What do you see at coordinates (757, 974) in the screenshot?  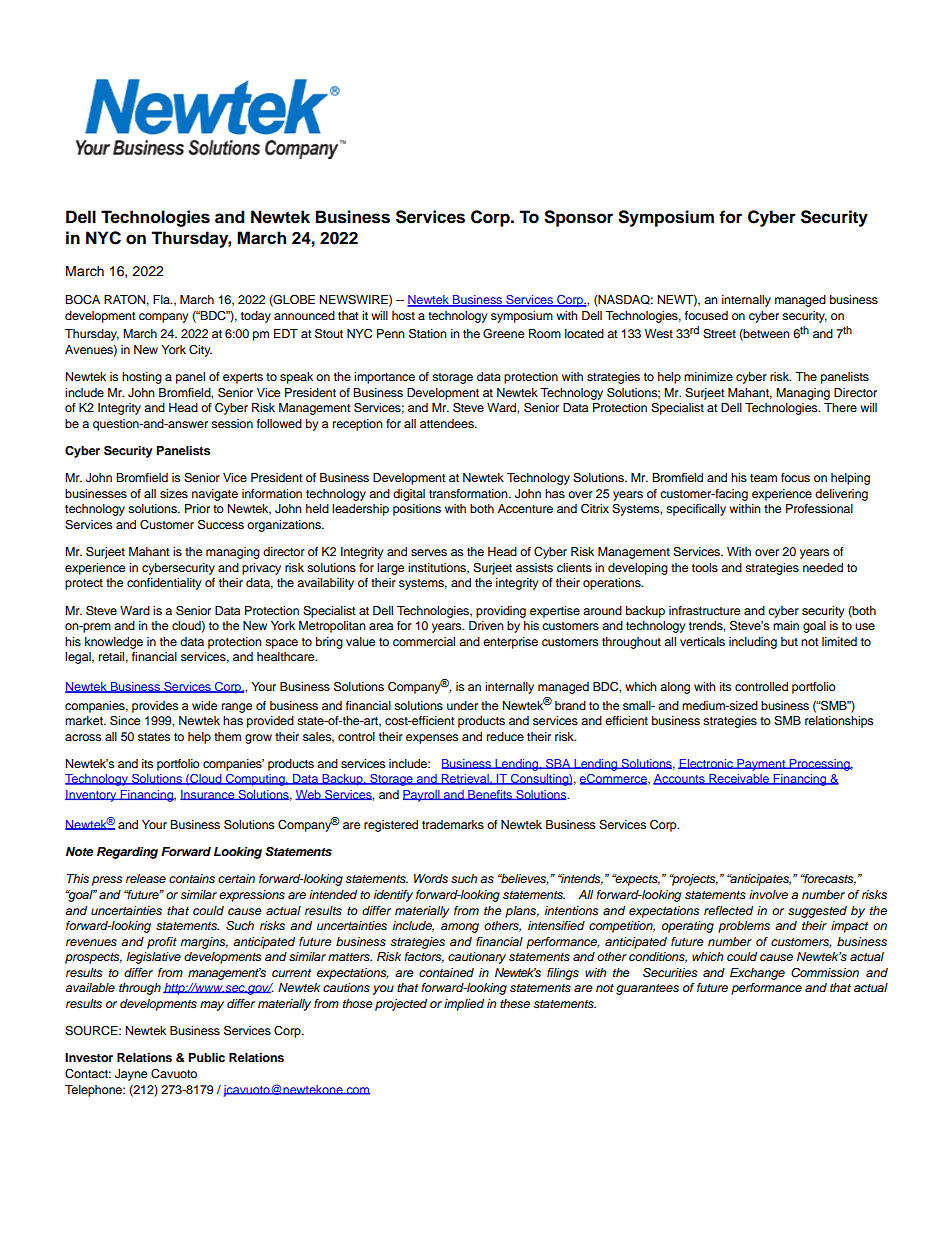 I see `Exchange` at bounding box center [757, 974].
